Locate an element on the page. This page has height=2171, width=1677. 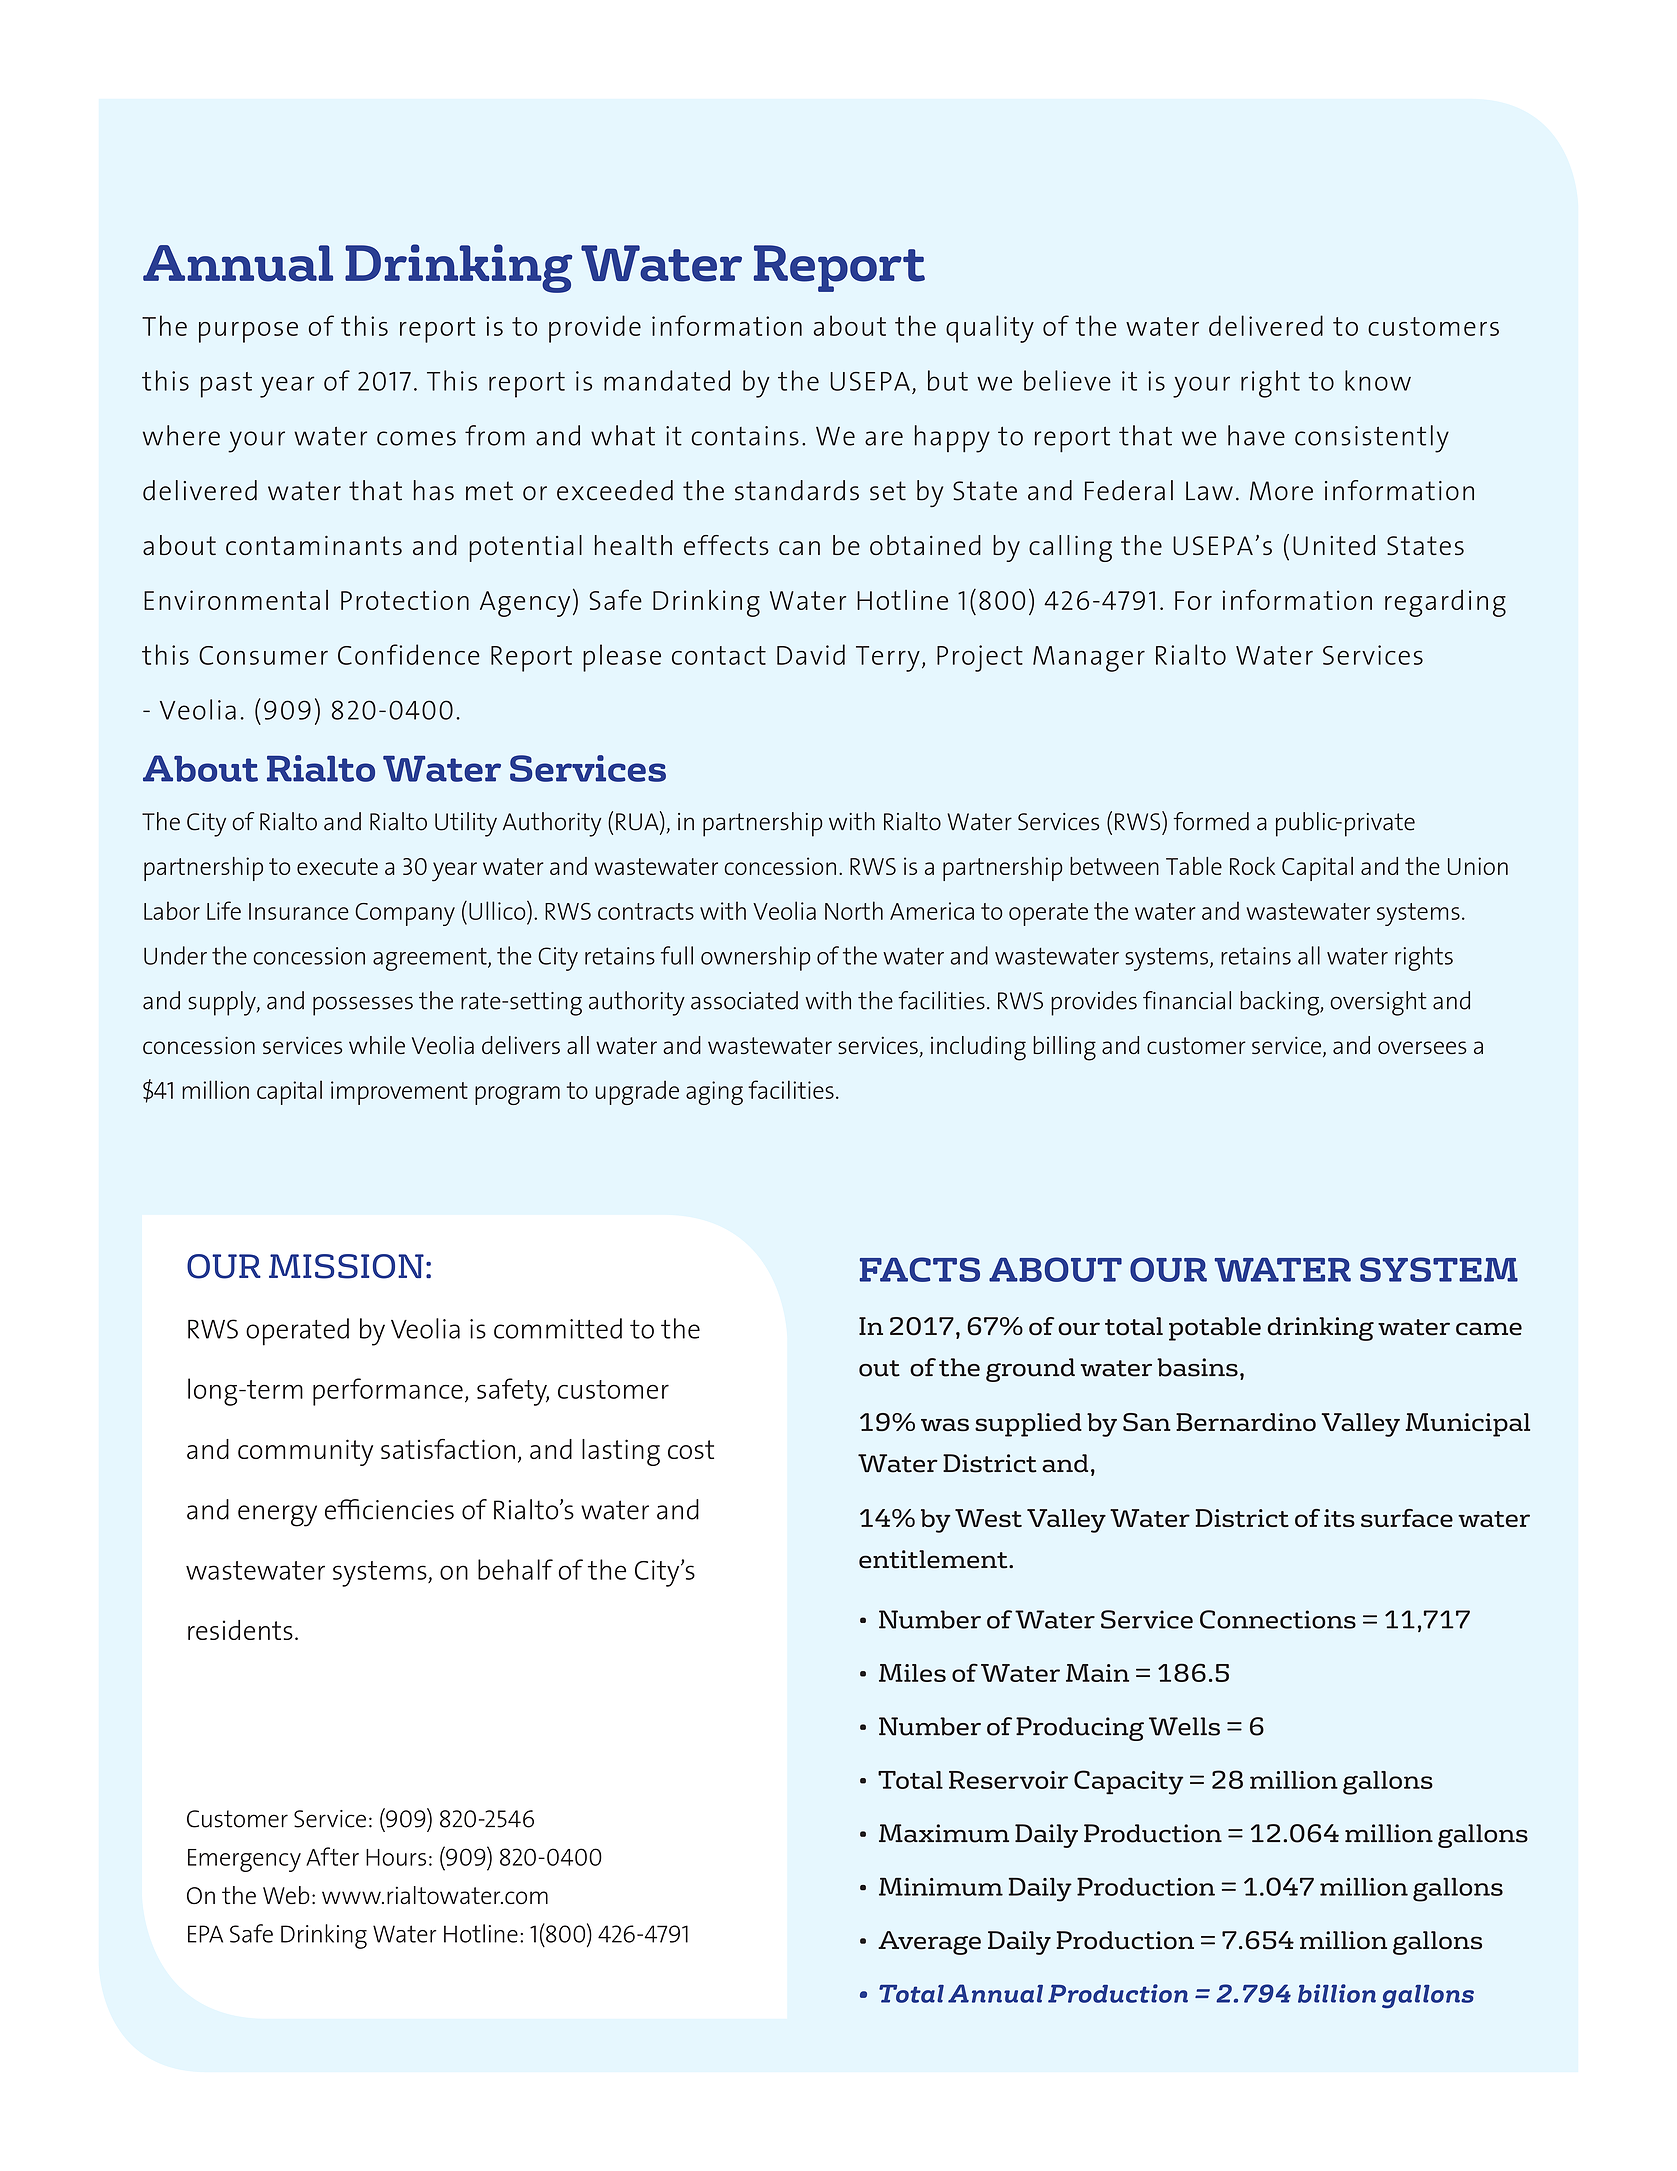
Web is located at coordinates (286, 1895).
